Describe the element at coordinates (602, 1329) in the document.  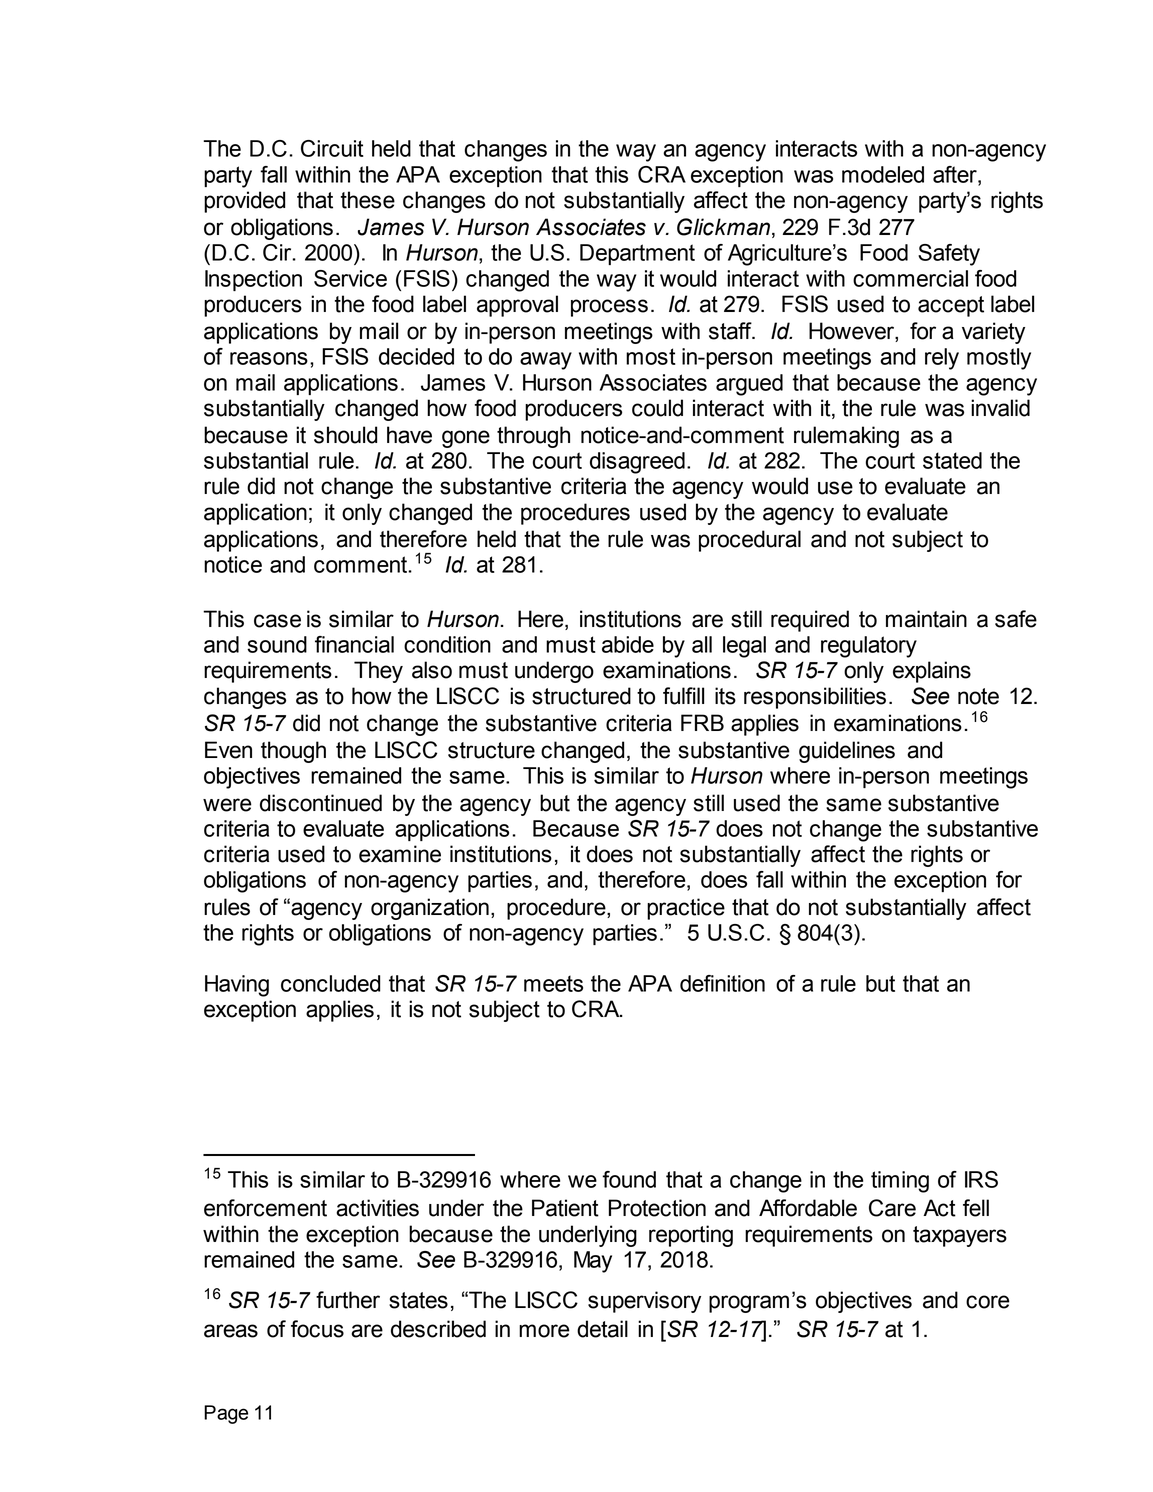
I see `detail` at that location.
